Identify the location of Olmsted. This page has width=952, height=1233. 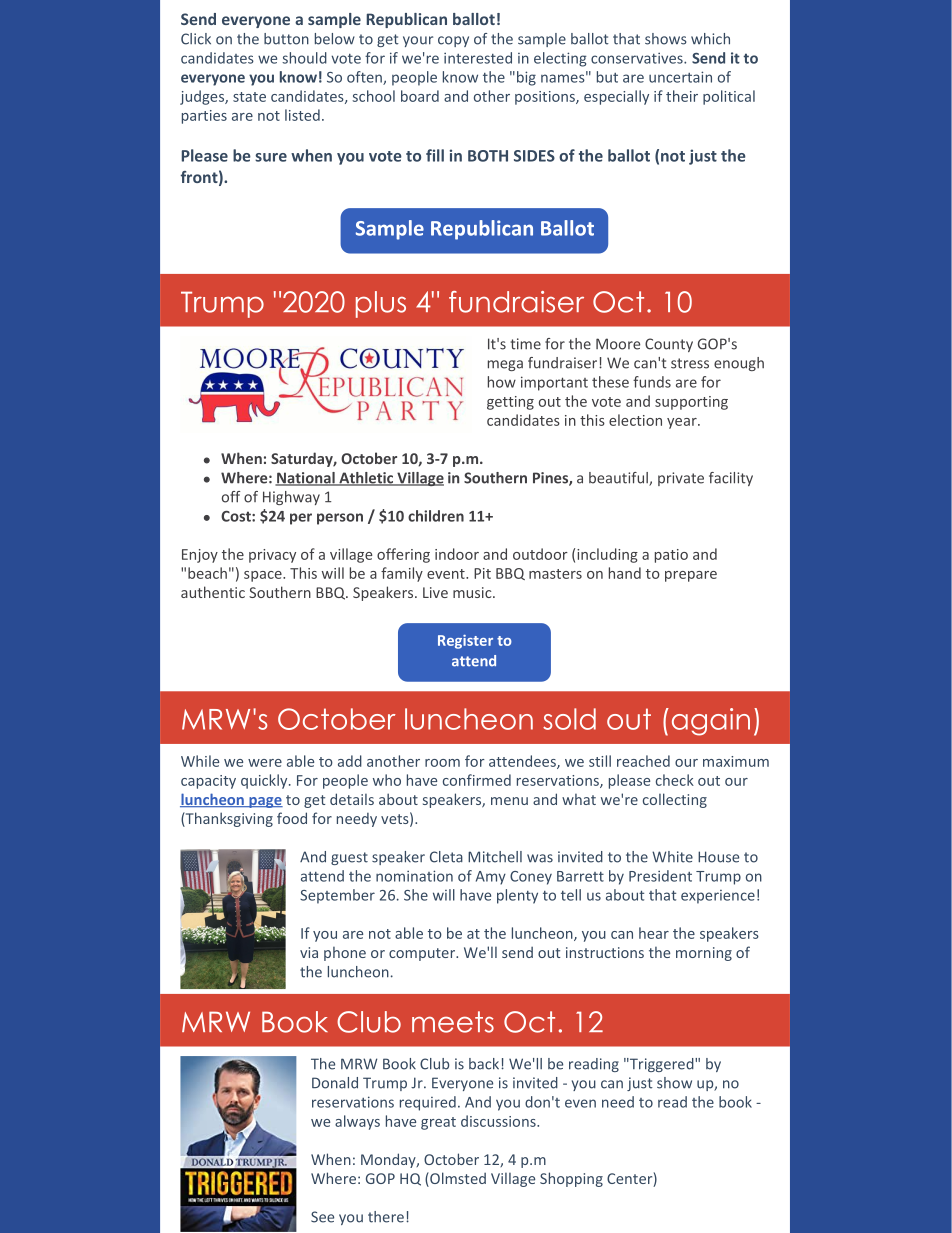
(457, 1179).
